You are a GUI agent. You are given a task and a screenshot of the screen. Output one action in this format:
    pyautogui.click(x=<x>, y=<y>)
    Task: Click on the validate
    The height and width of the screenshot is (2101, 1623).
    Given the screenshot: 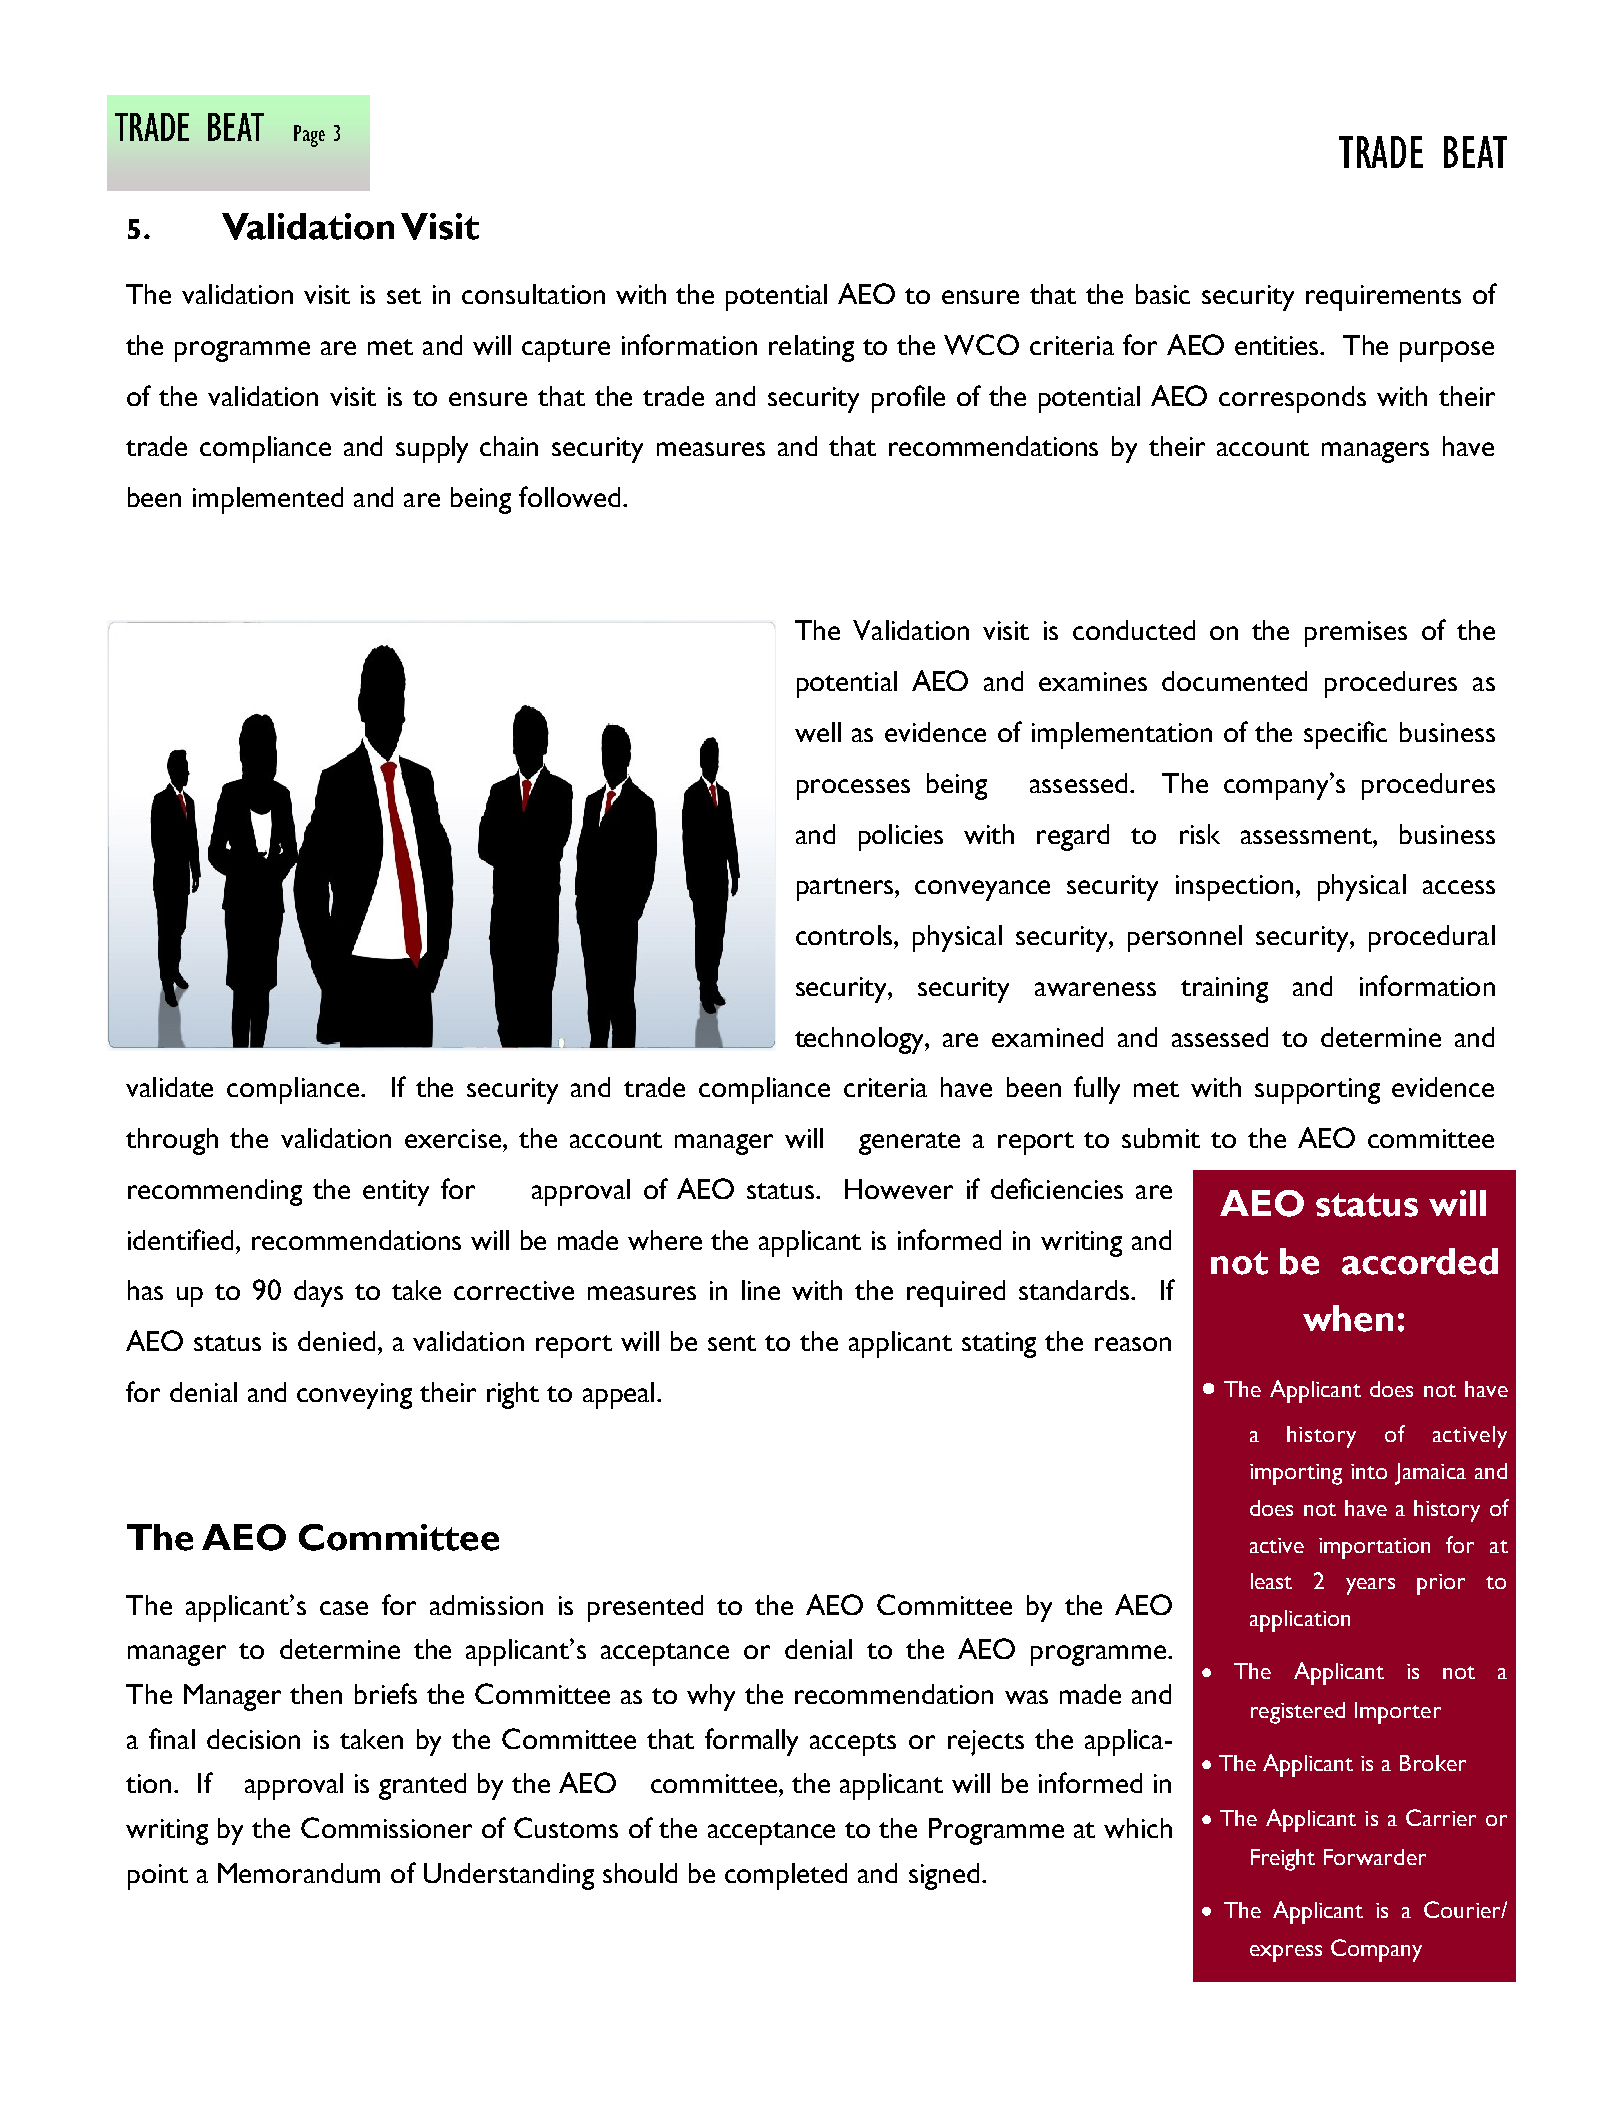 What is the action you would take?
    pyautogui.click(x=169, y=1087)
